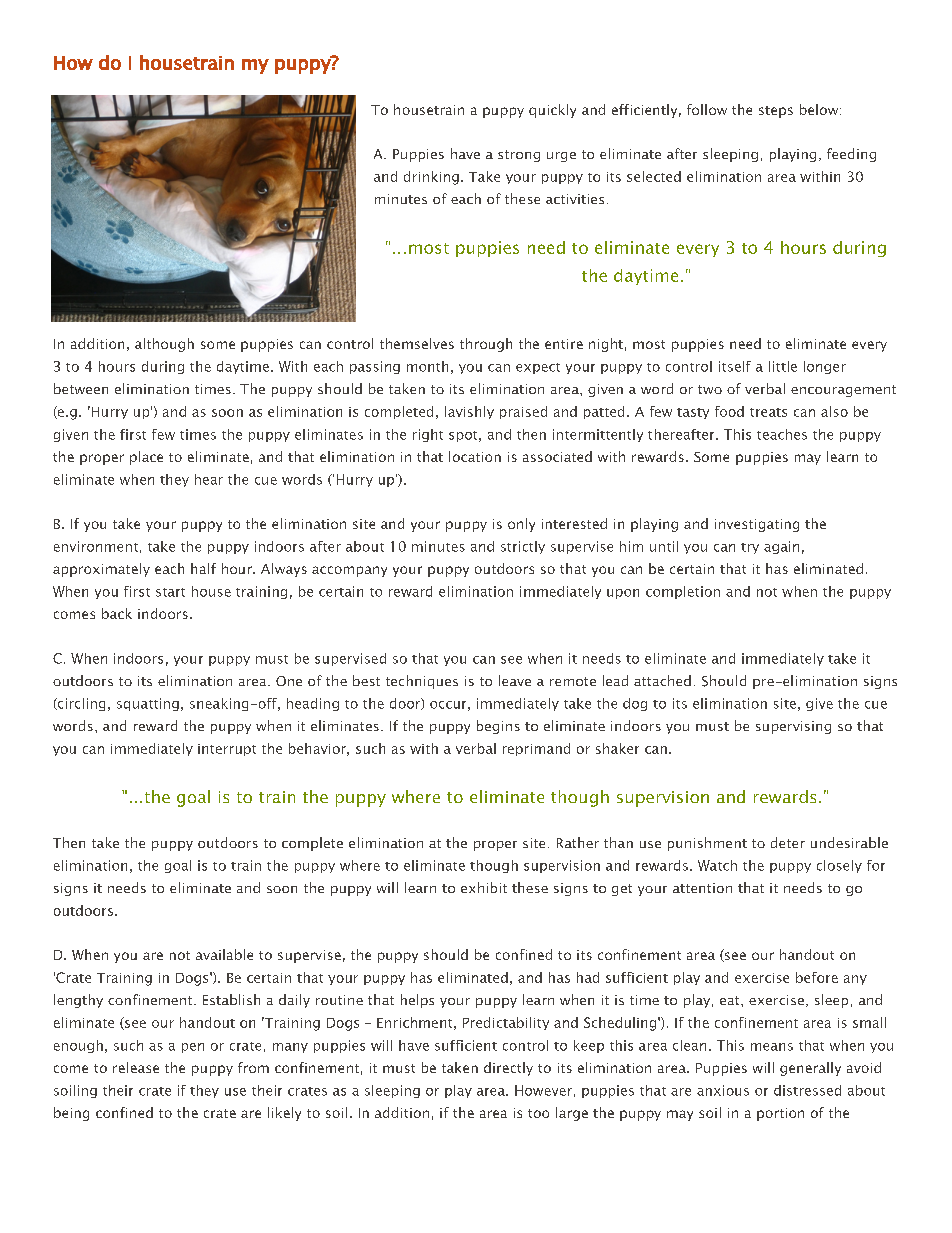 The width and height of the screenshot is (952, 1233). What do you see at coordinates (783, 366) in the screenshot?
I see `little` at bounding box center [783, 366].
